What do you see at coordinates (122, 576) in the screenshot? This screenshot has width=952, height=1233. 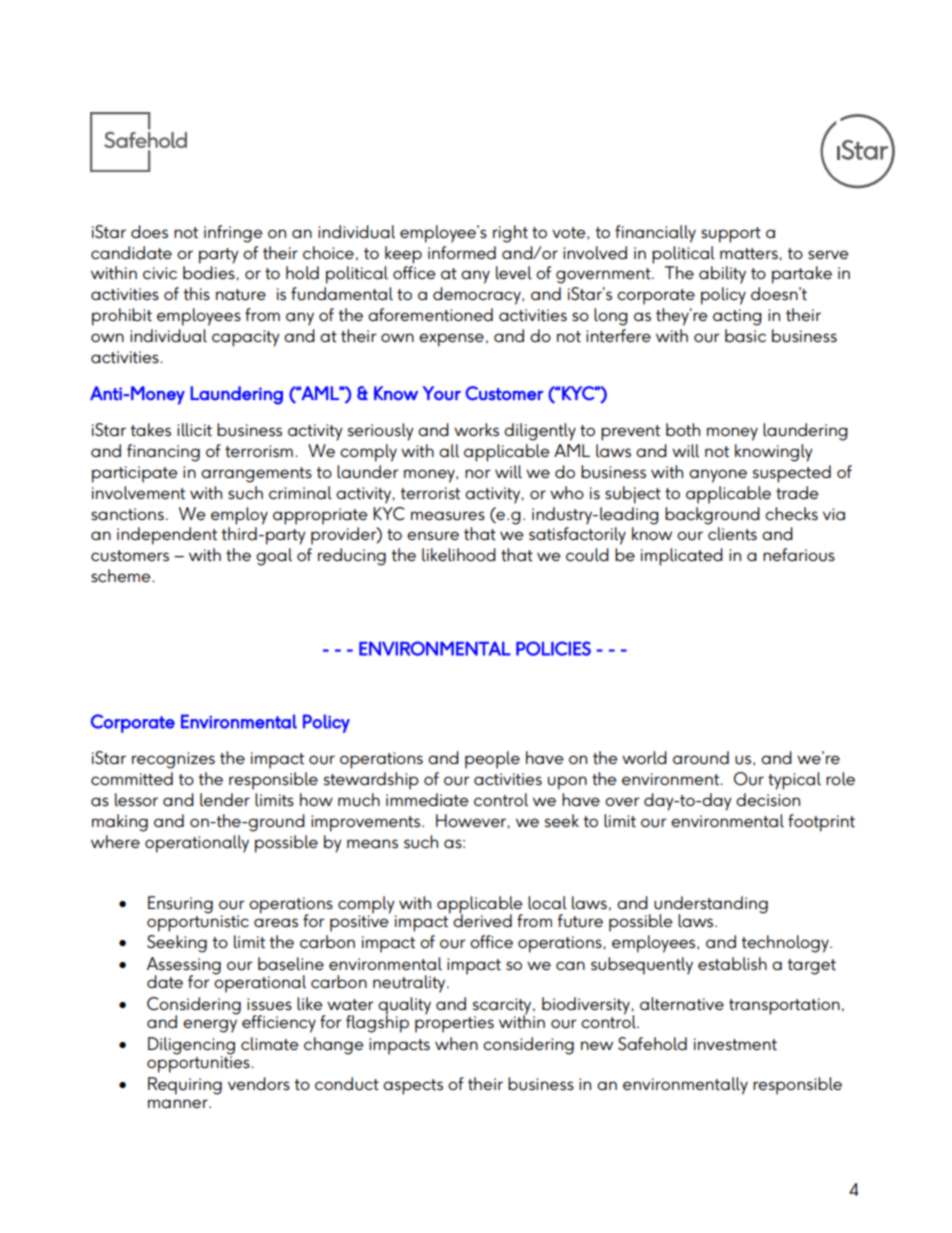 I see `scheme` at bounding box center [122, 576].
